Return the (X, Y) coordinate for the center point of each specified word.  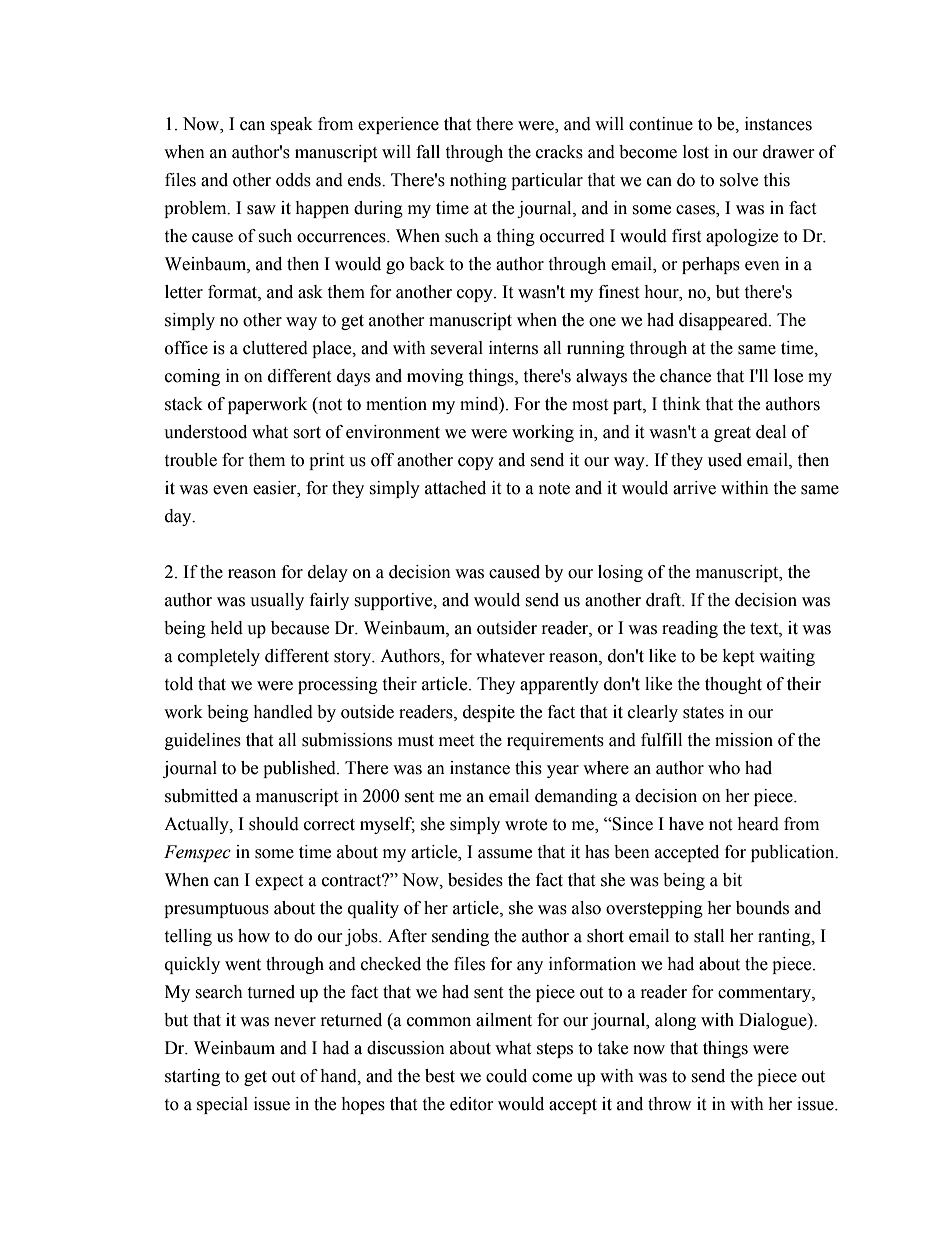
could (506, 1076)
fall (428, 152)
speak (291, 125)
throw (669, 1104)
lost (696, 152)
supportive (394, 601)
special (222, 1105)
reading (690, 629)
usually (277, 601)
